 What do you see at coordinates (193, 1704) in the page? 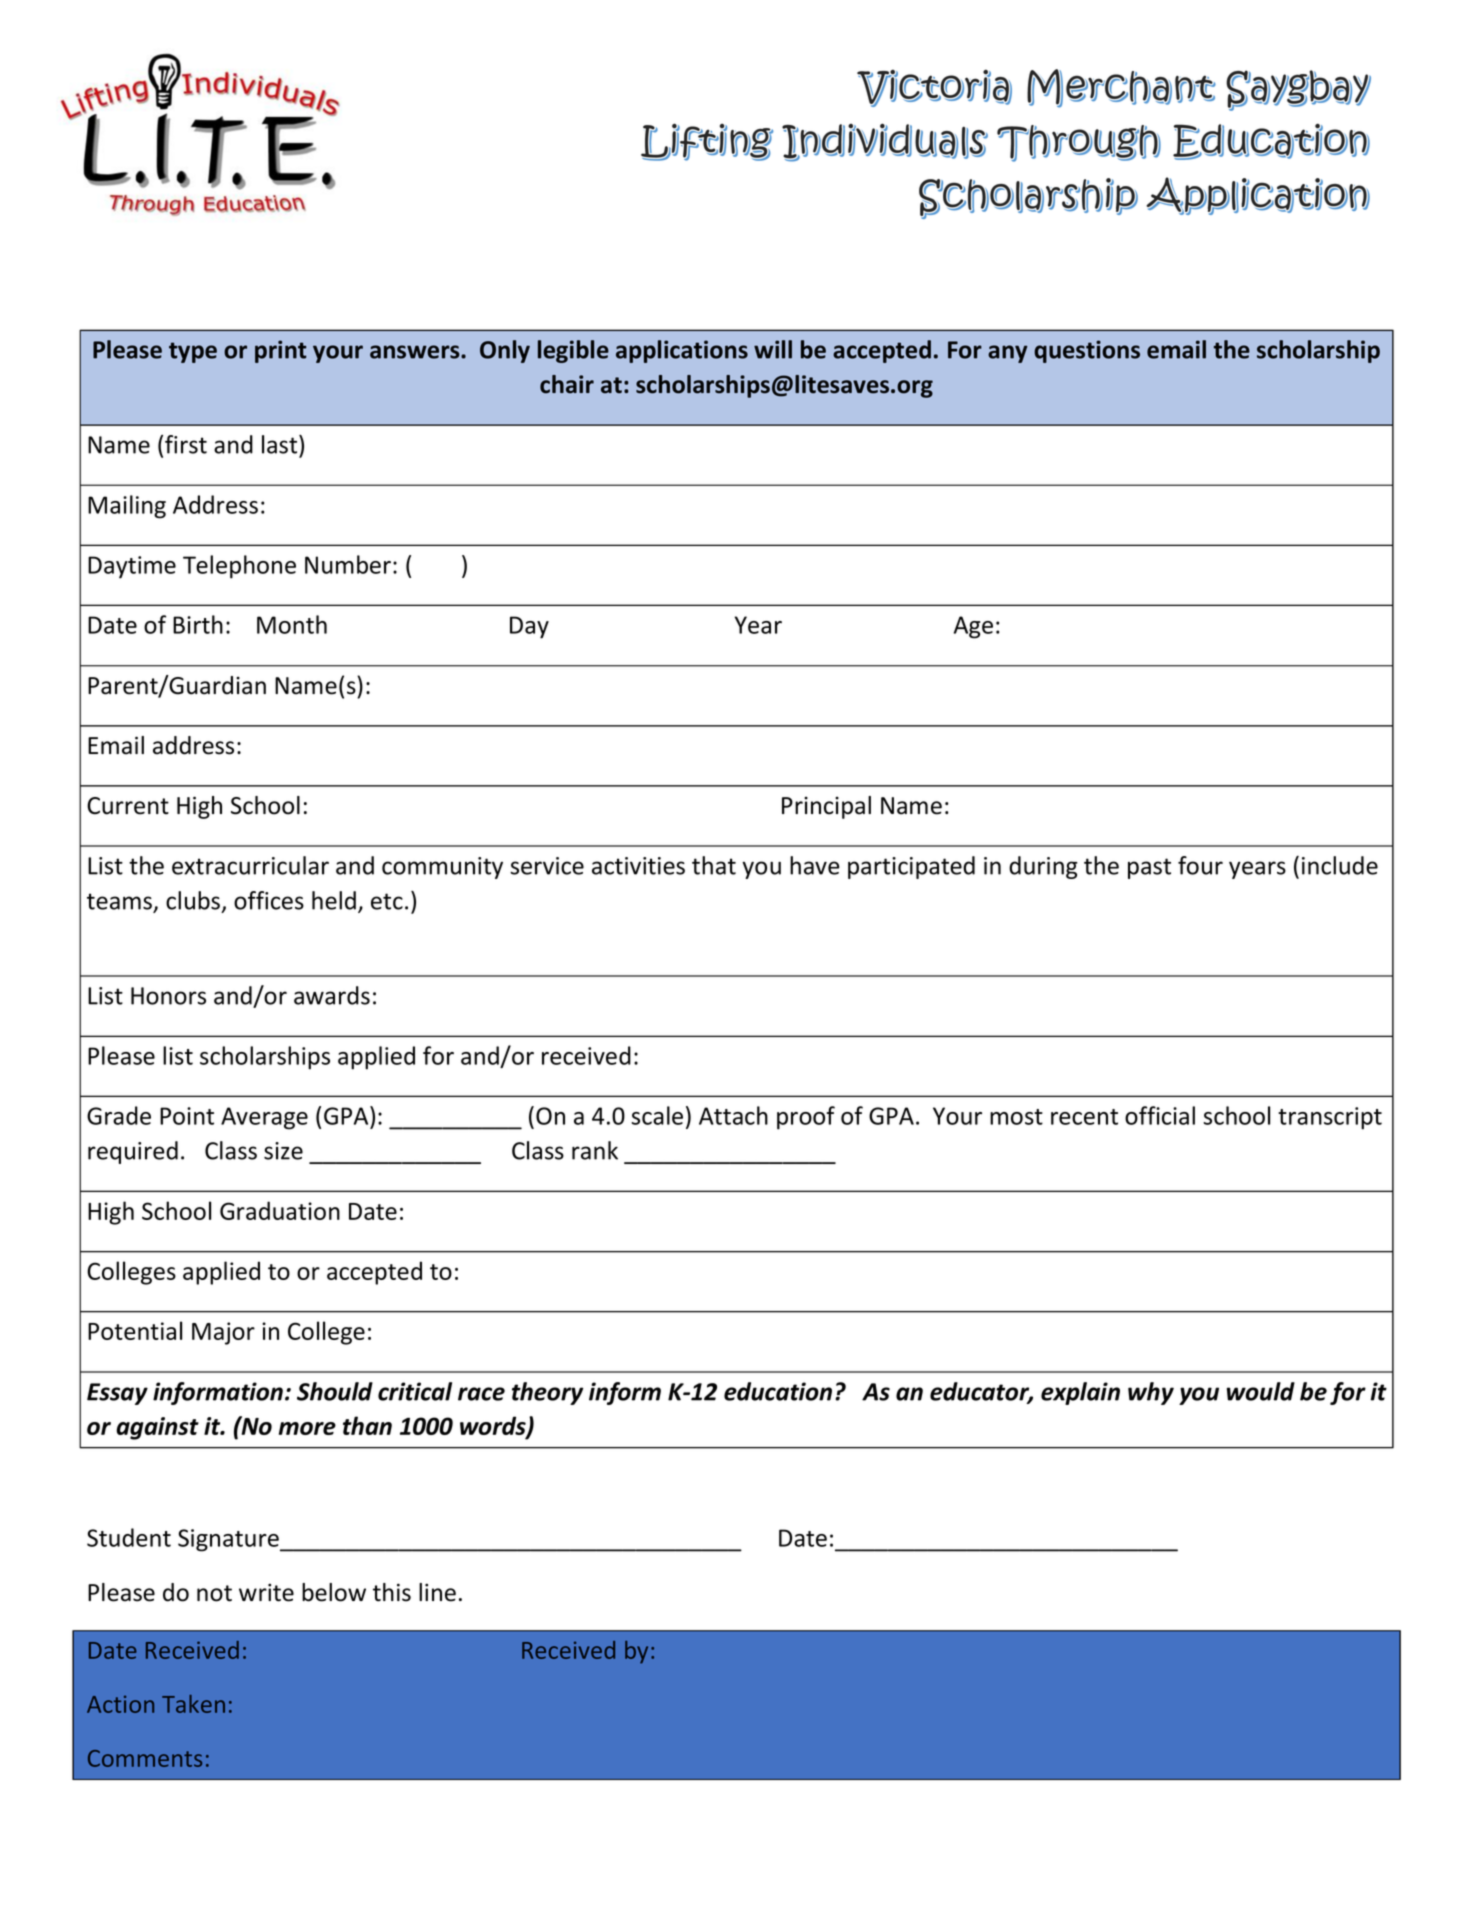
I see `Taken` at bounding box center [193, 1704].
